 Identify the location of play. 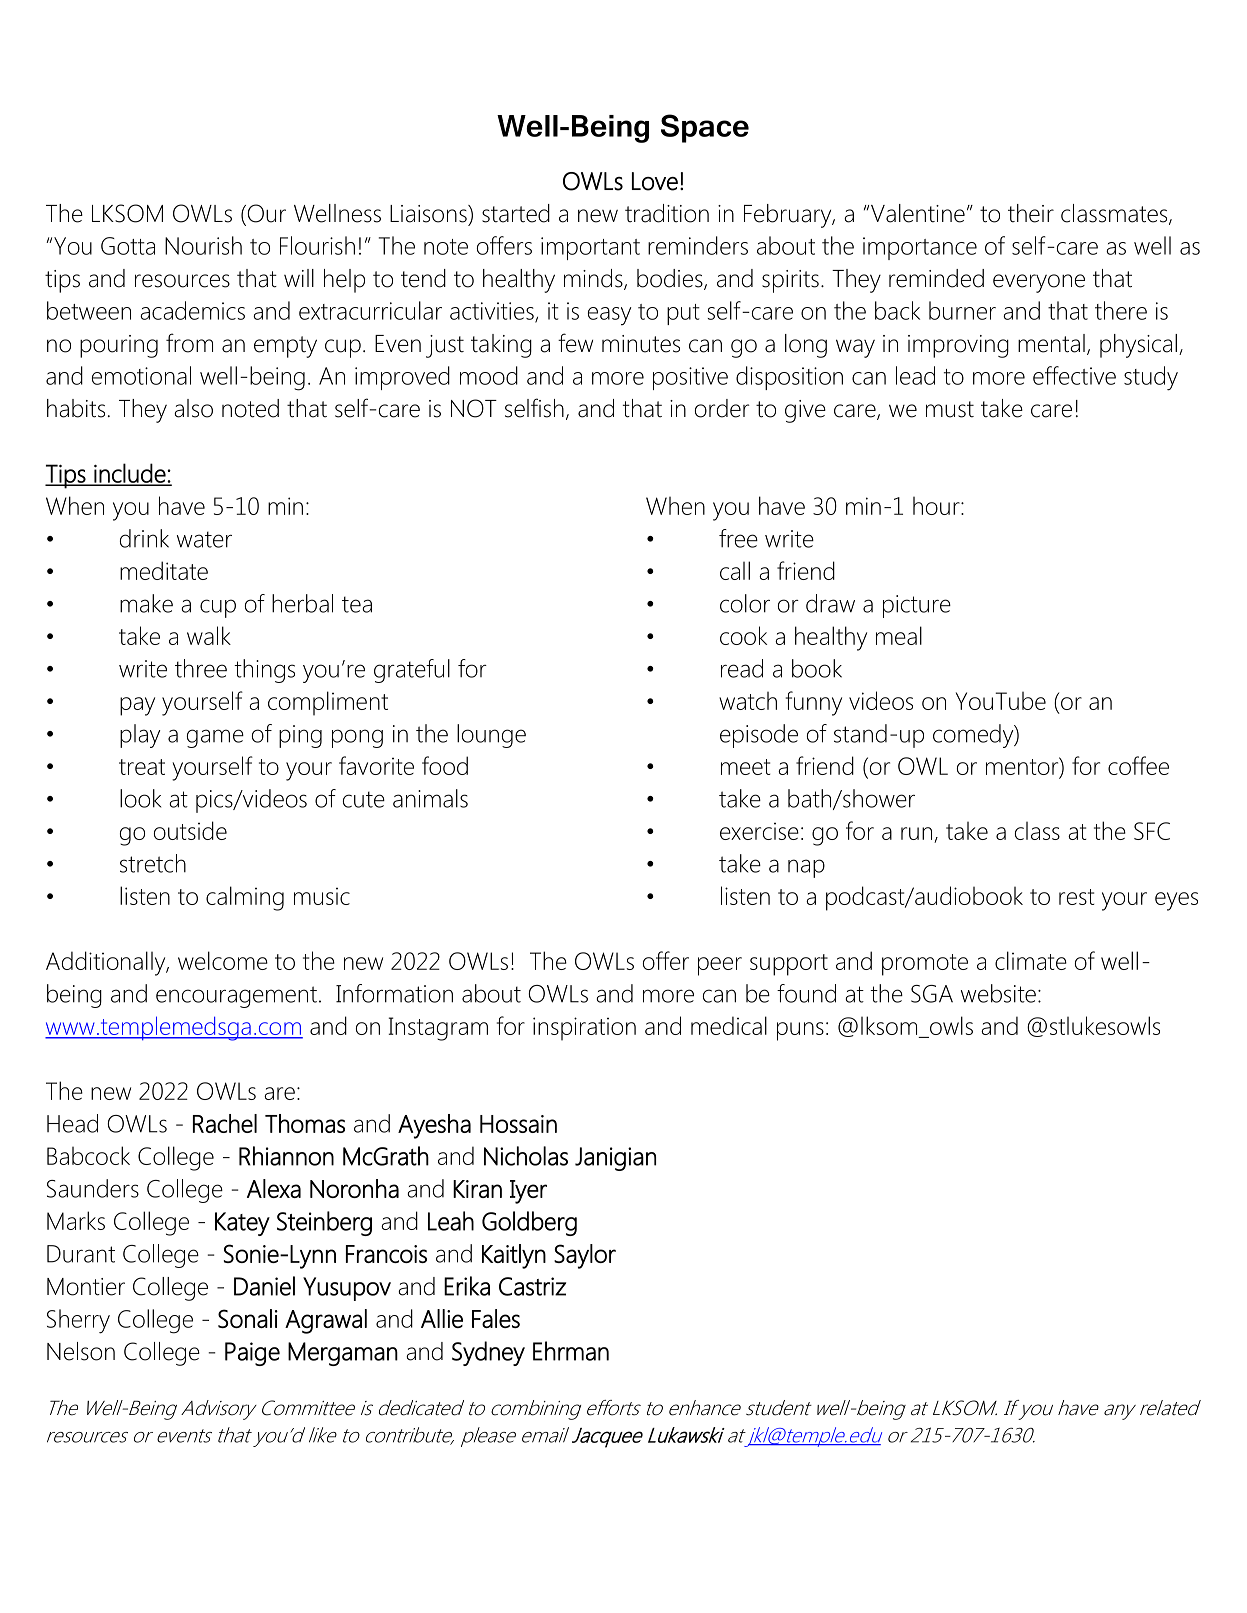
(140, 736).
